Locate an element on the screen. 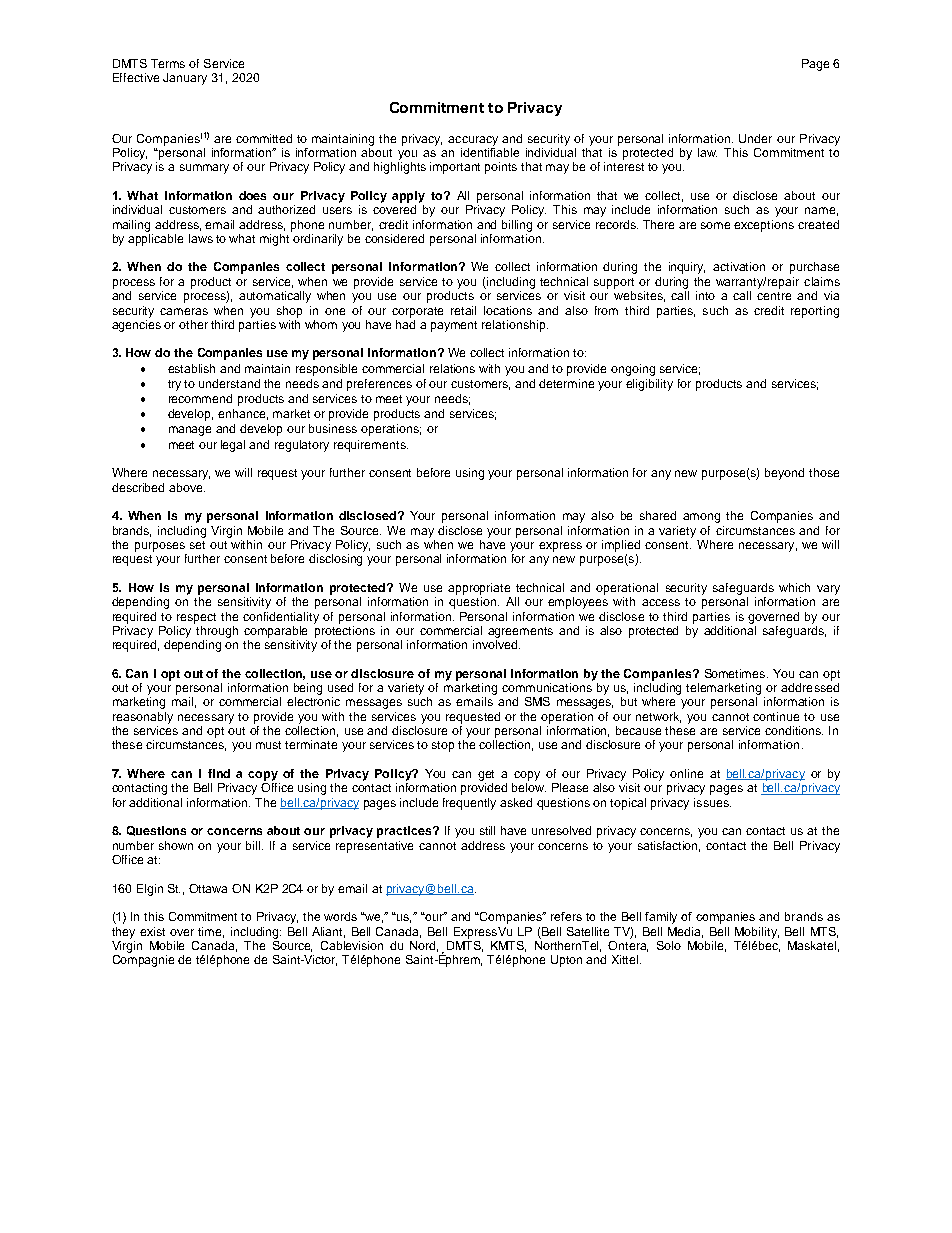 The height and width of the screenshot is (1233, 952). January is located at coordinates (185, 79).
